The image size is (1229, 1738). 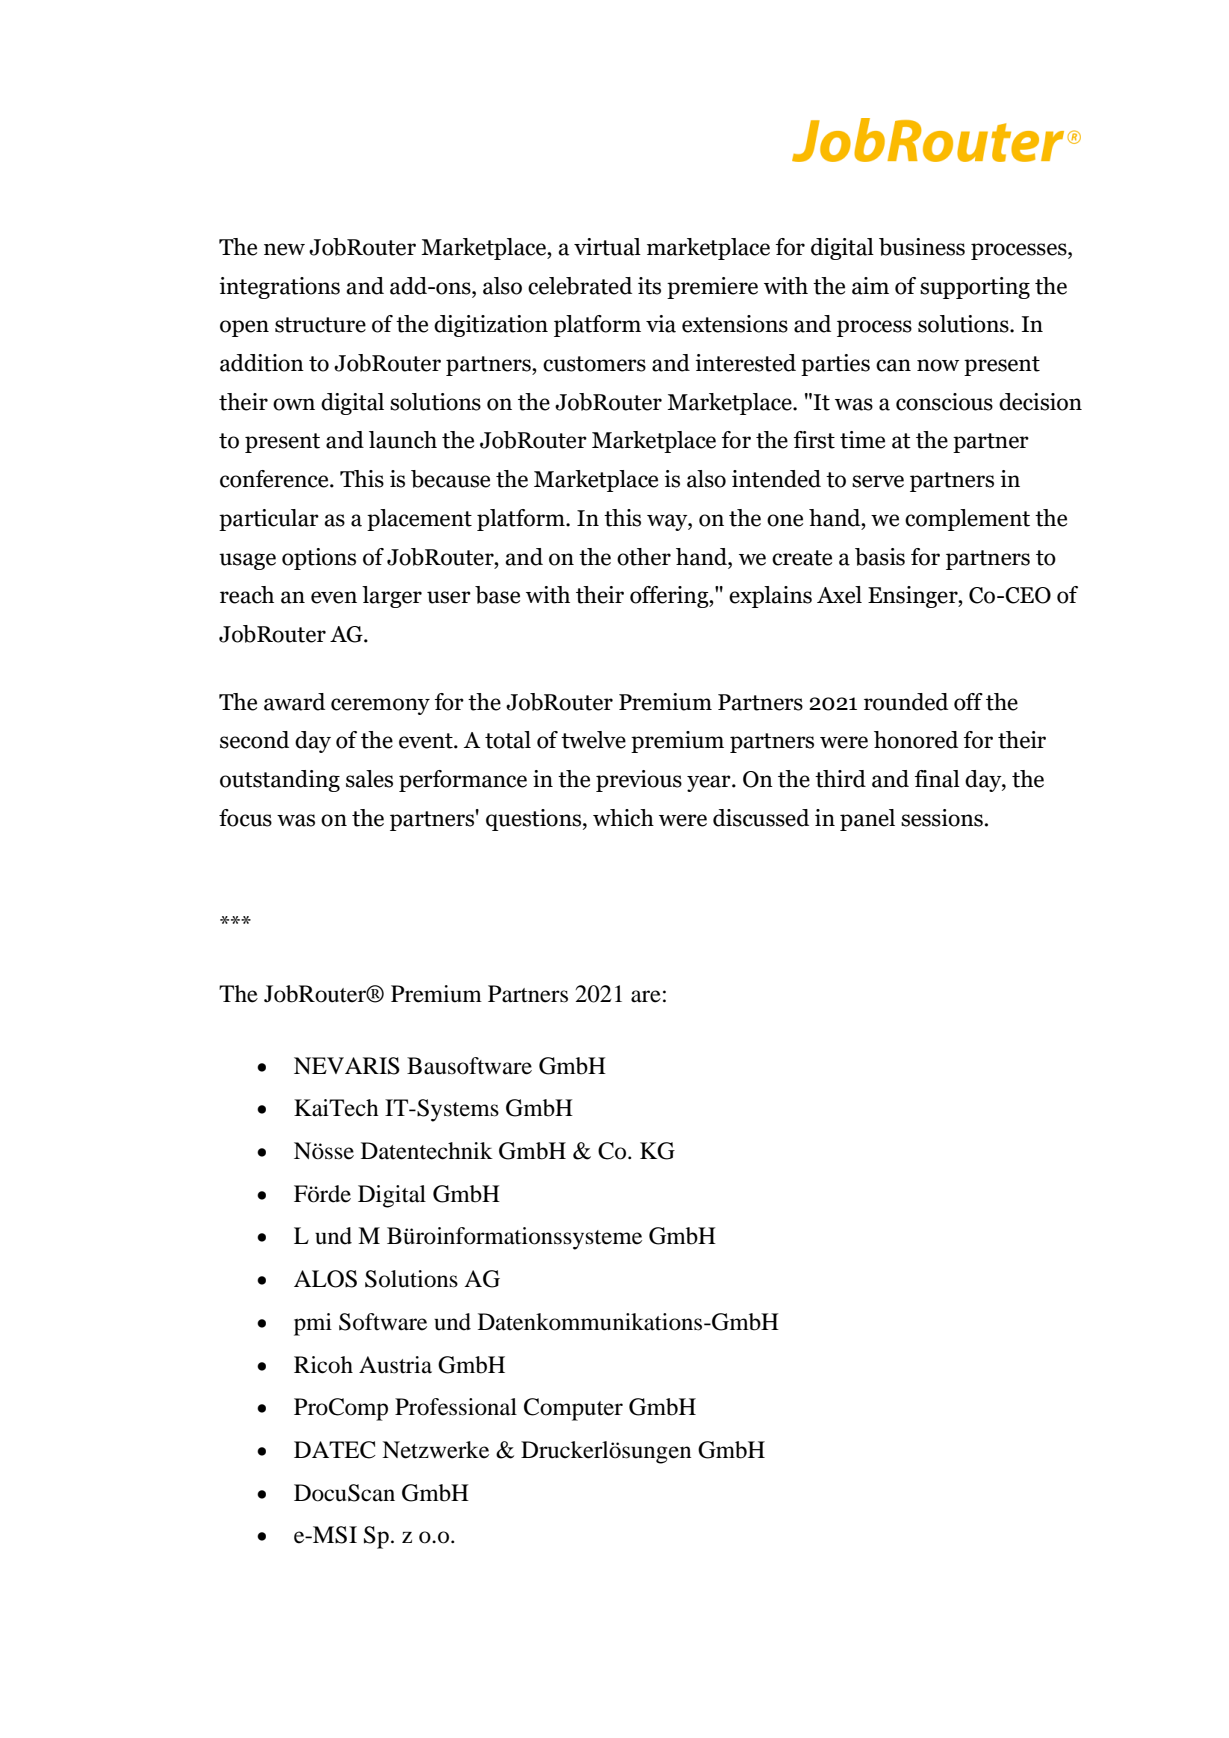 I want to click on other, so click(x=644, y=557).
